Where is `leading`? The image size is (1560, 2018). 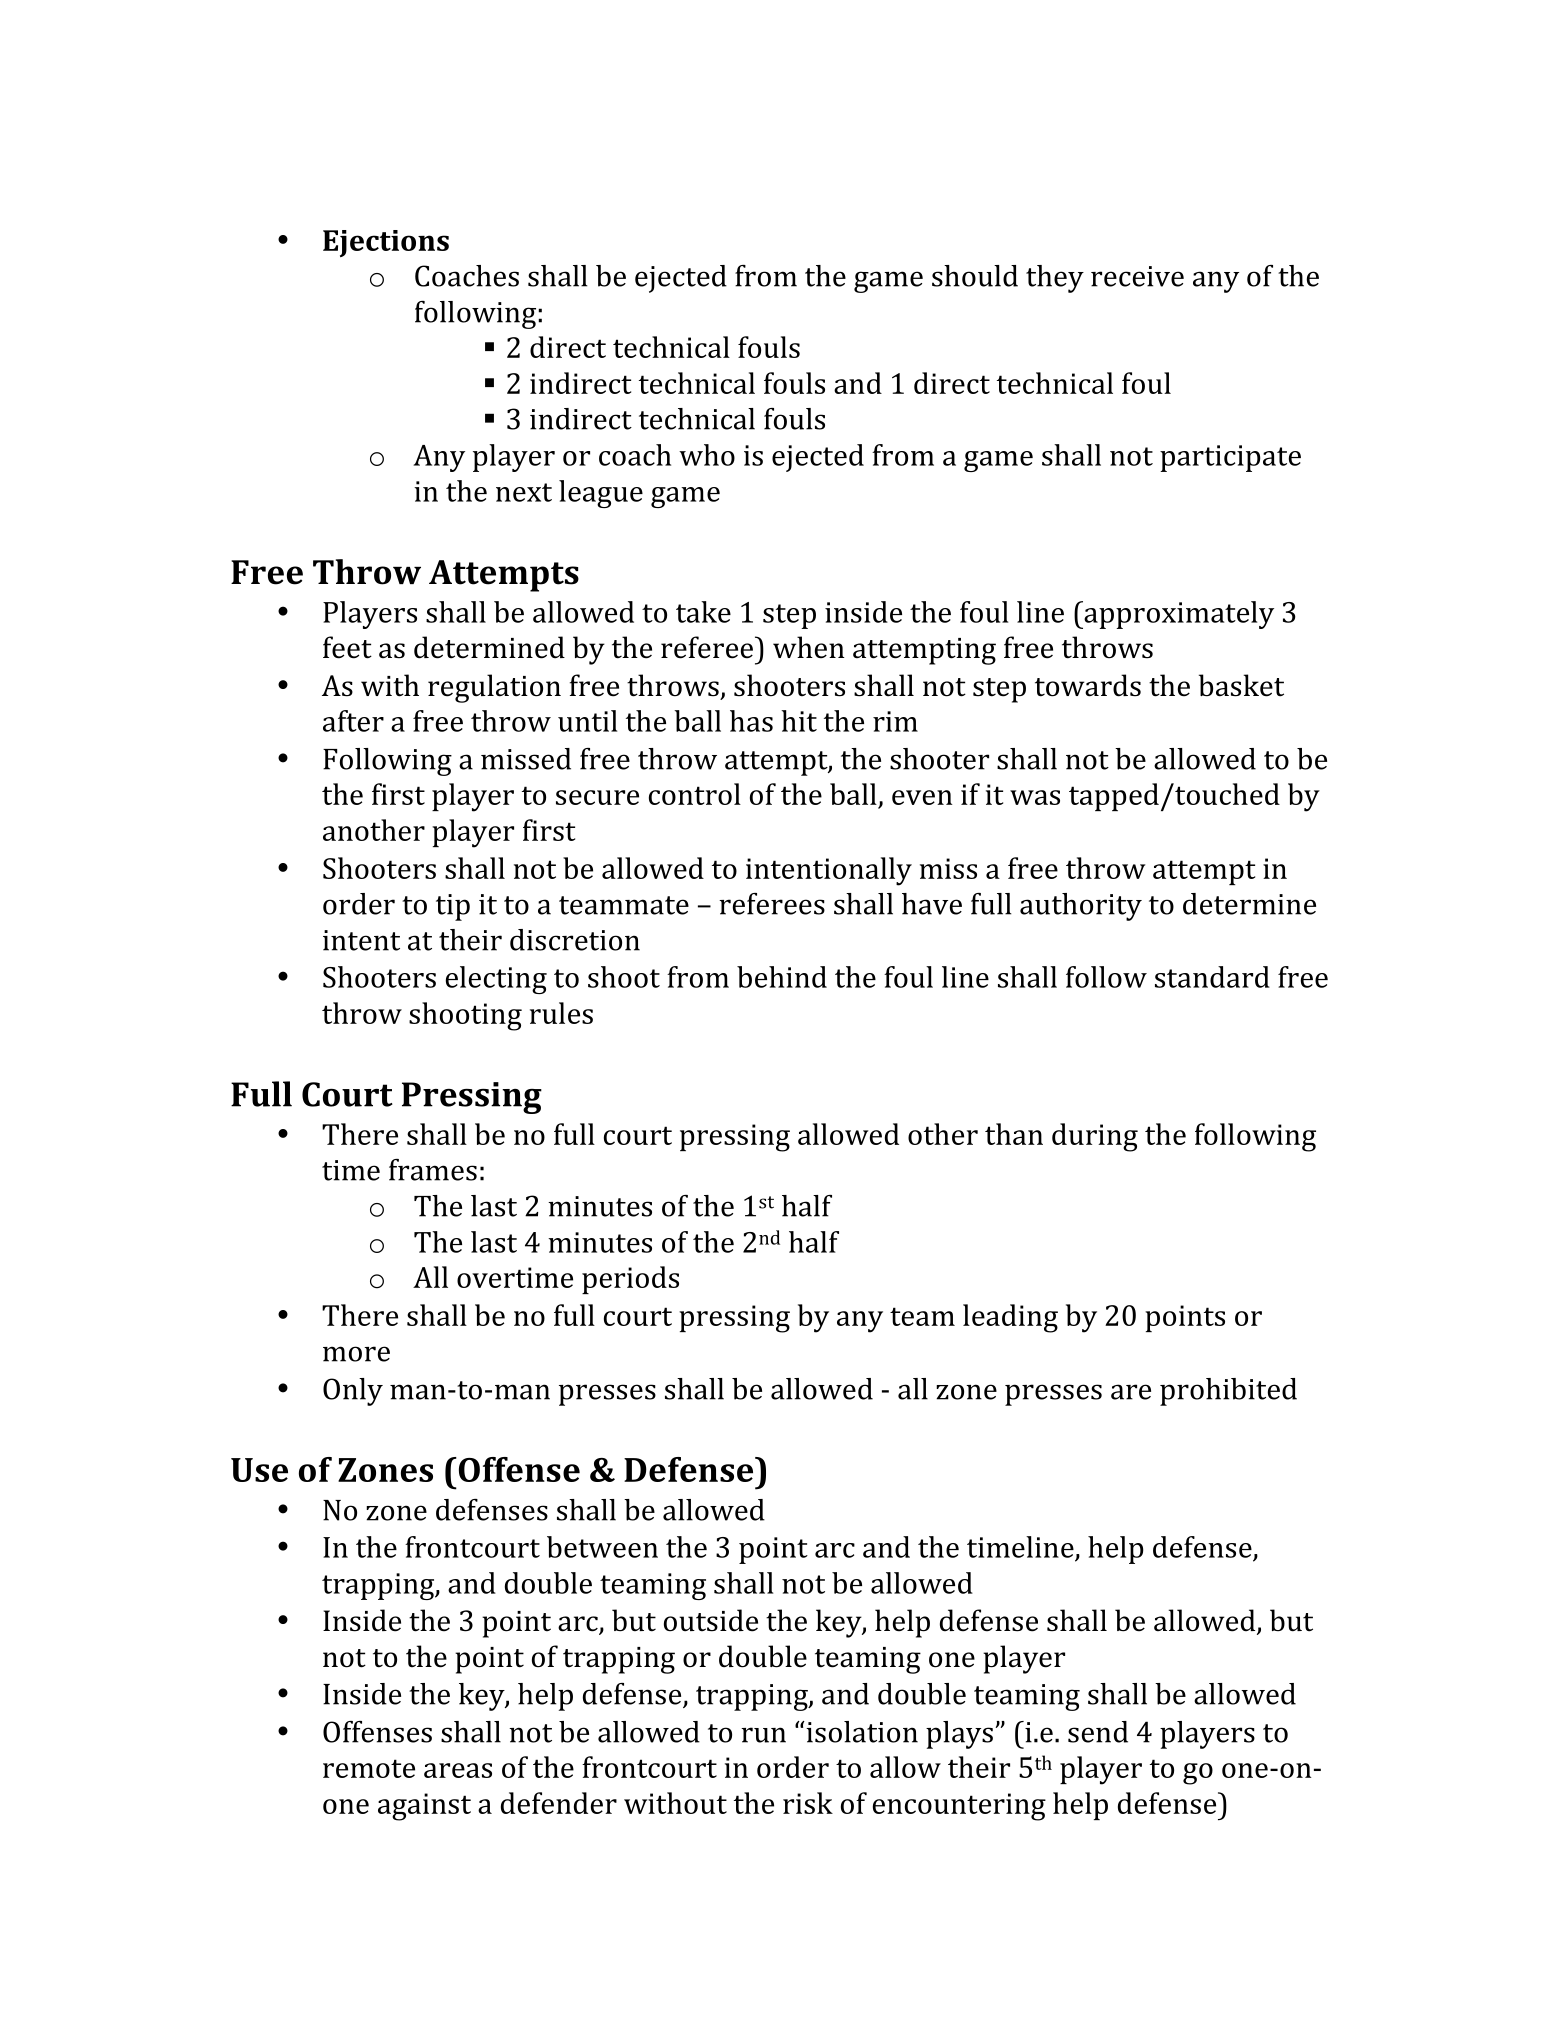
leading is located at coordinates (1010, 1318).
